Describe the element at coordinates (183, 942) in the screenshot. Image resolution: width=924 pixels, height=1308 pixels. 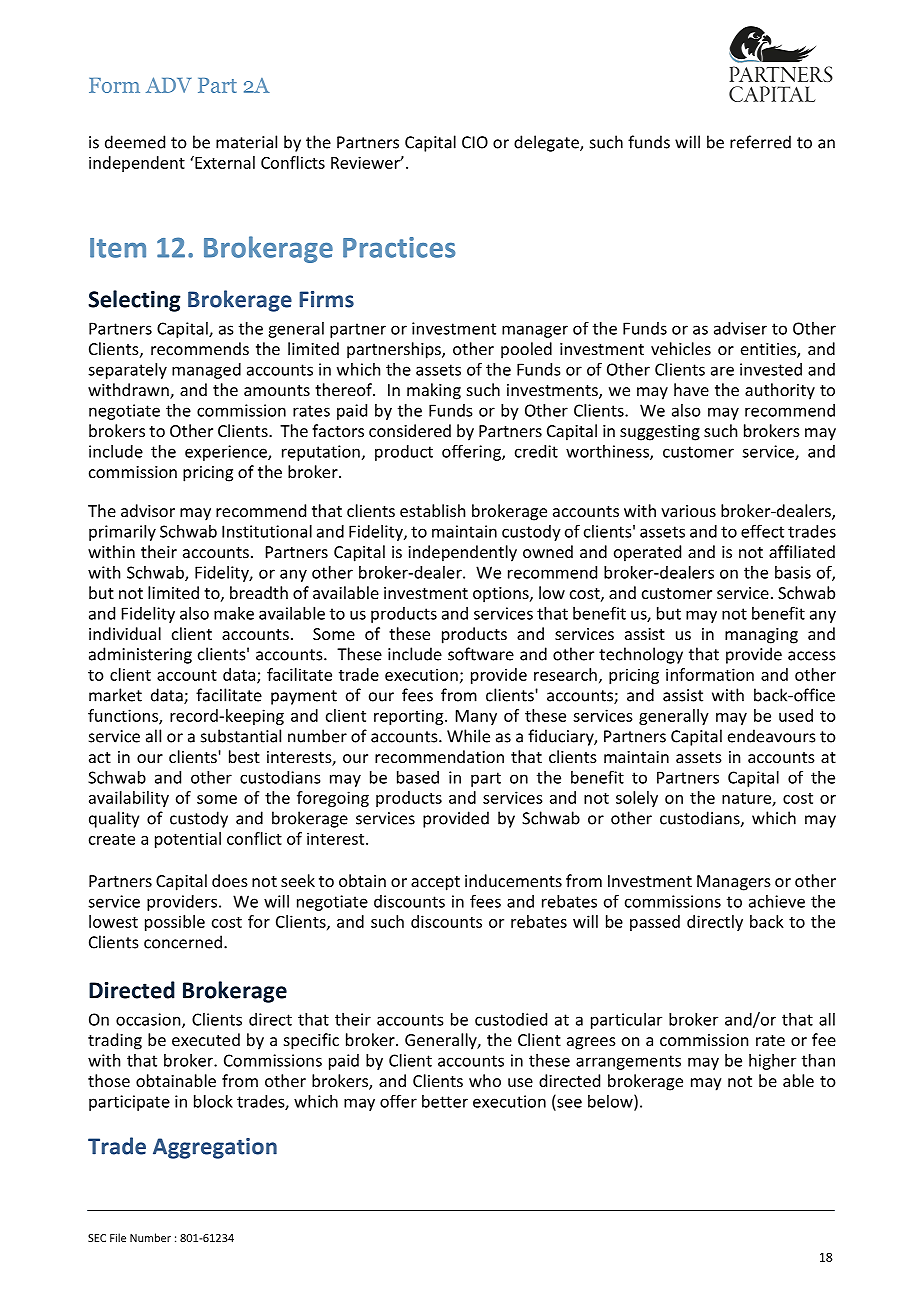
I see `concerned` at that location.
